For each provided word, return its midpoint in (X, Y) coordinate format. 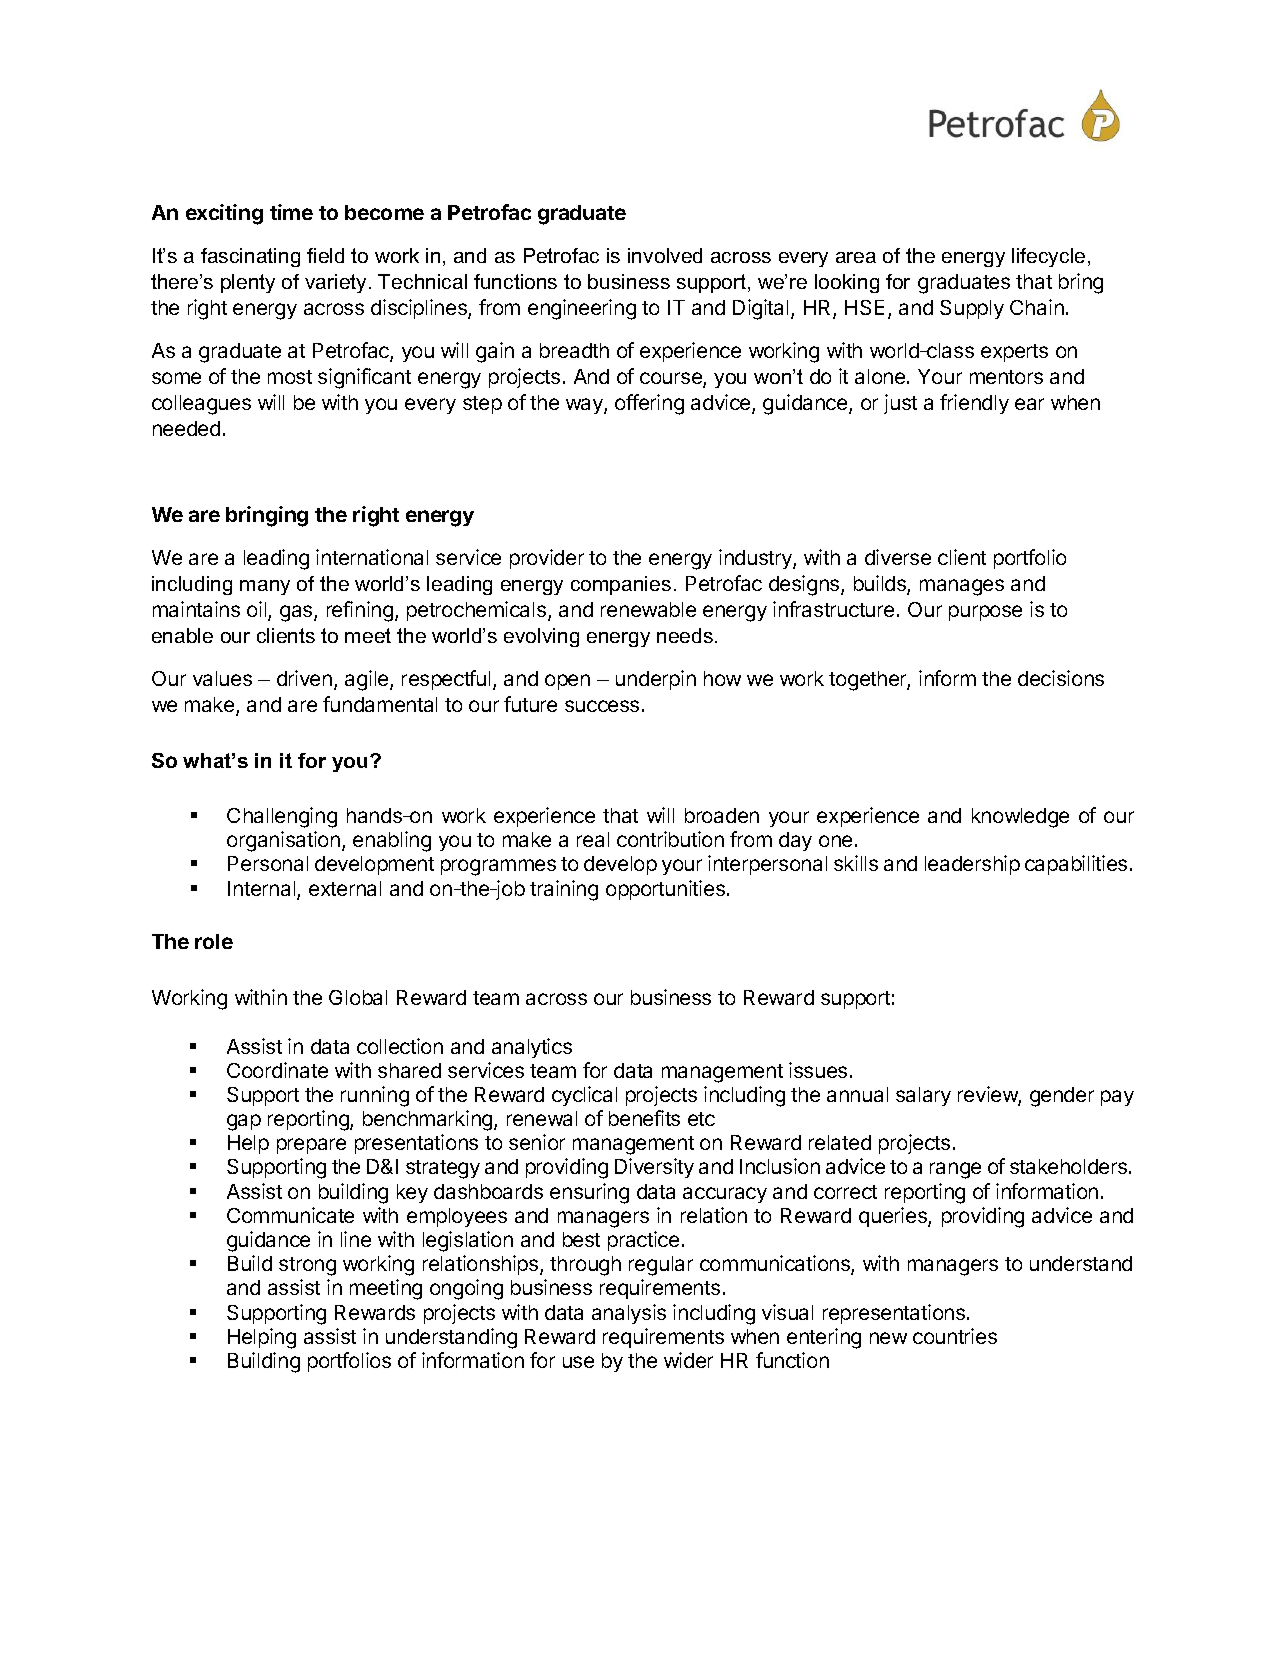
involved (665, 255)
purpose (985, 613)
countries (955, 1336)
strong (307, 1266)
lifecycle (1048, 257)
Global (358, 997)
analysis (629, 1314)
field (325, 255)
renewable (648, 609)
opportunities (665, 890)
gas (297, 613)
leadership (972, 865)
